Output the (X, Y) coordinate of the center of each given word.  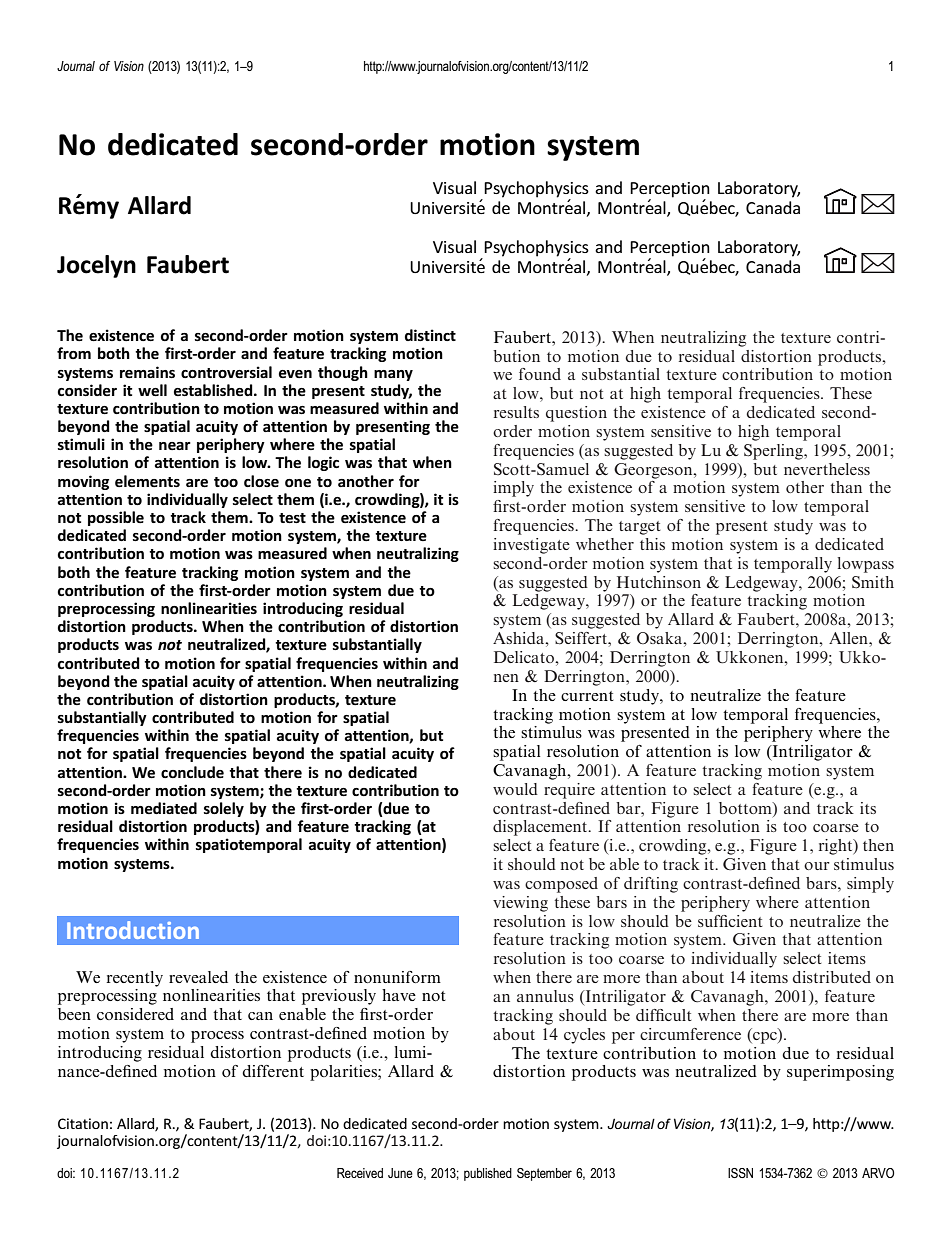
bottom (746, 808)
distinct (430, 335)
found (540, 374)
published (488, 1174)
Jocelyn (96, 266)
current (587, 696)
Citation (83, 1123)
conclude (192, 772)
